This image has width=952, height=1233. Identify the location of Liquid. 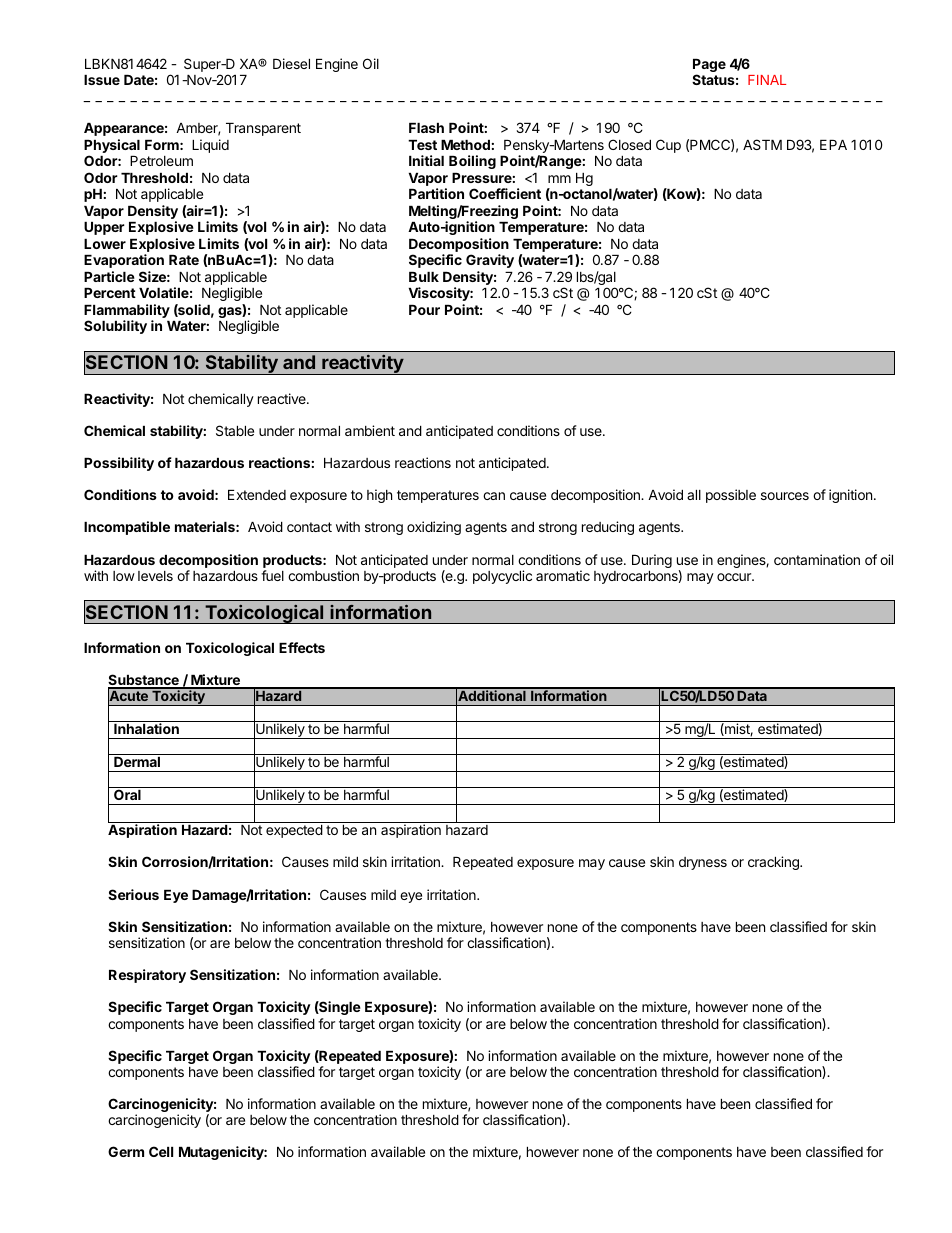
(210, 146).
